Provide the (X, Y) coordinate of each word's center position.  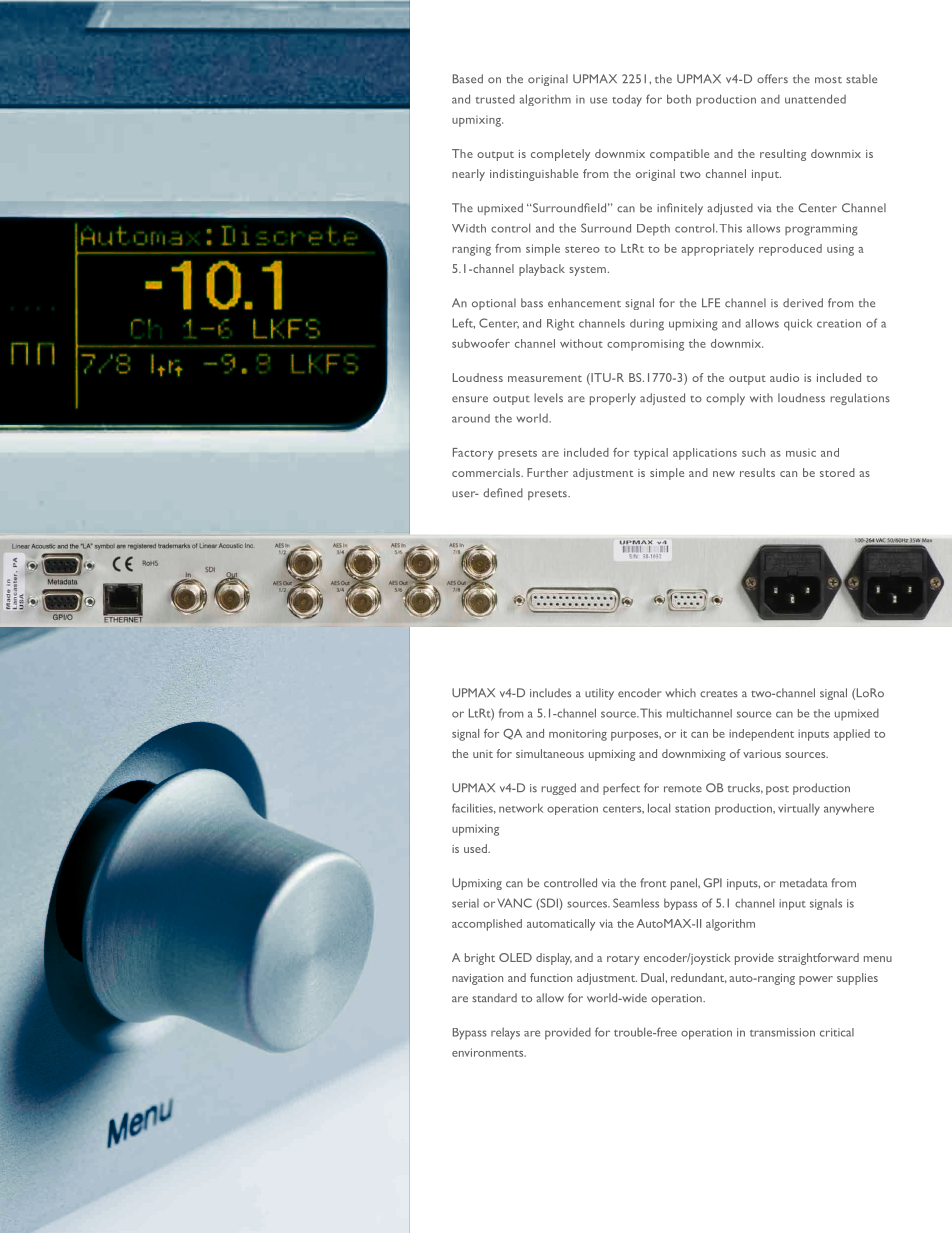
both (679, 99)
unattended (815, 99)
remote (683, 789)
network (521, 808)
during (647, 325)
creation (839, 323)
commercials (487, 472)
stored (837, 472)
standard (494, 998)
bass (532, 303)
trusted (495, 99)
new (724, 474)
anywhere (849, 809)
